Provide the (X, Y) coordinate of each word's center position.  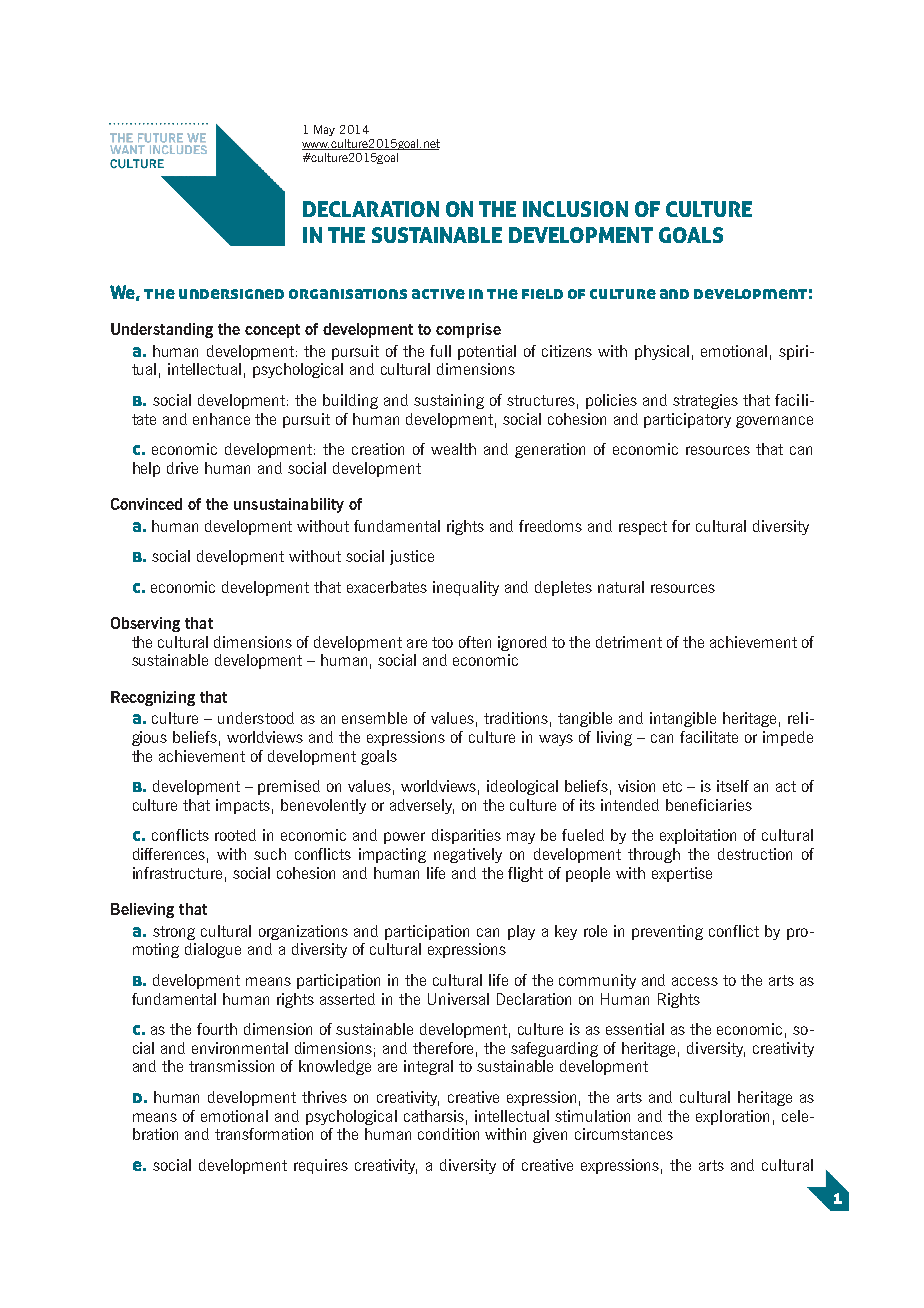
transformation (264, 1134)
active (438, 294)
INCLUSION (575, 209)
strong (174, 933)
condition (448, 1134)
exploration (732, 1117)
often (475, 642)
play (521, 932)
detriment (629, 642)
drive (182, 468)
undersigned (231, 294)
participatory (687, 420)
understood (256, 718)
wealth (453, 449)
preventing (667, 932)
